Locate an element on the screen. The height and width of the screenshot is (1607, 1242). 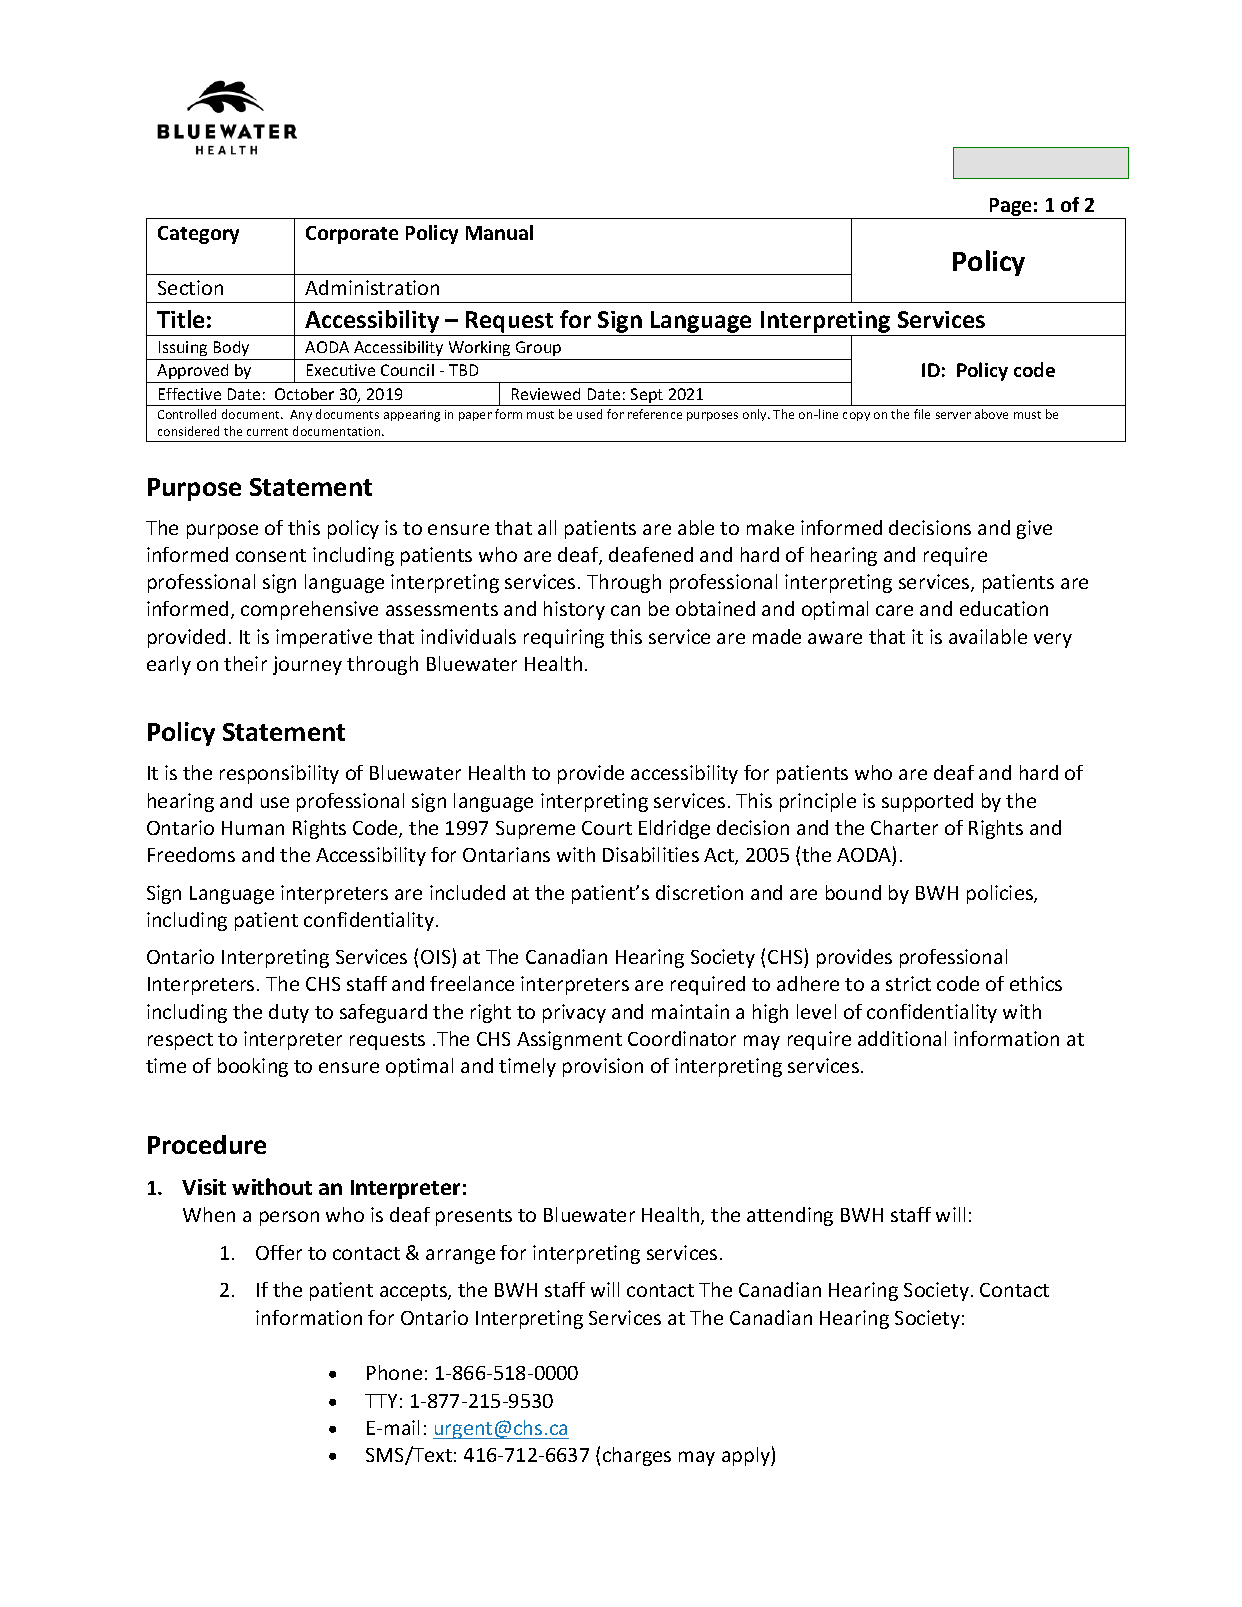
Manual is located at coordinates (499, 232).
